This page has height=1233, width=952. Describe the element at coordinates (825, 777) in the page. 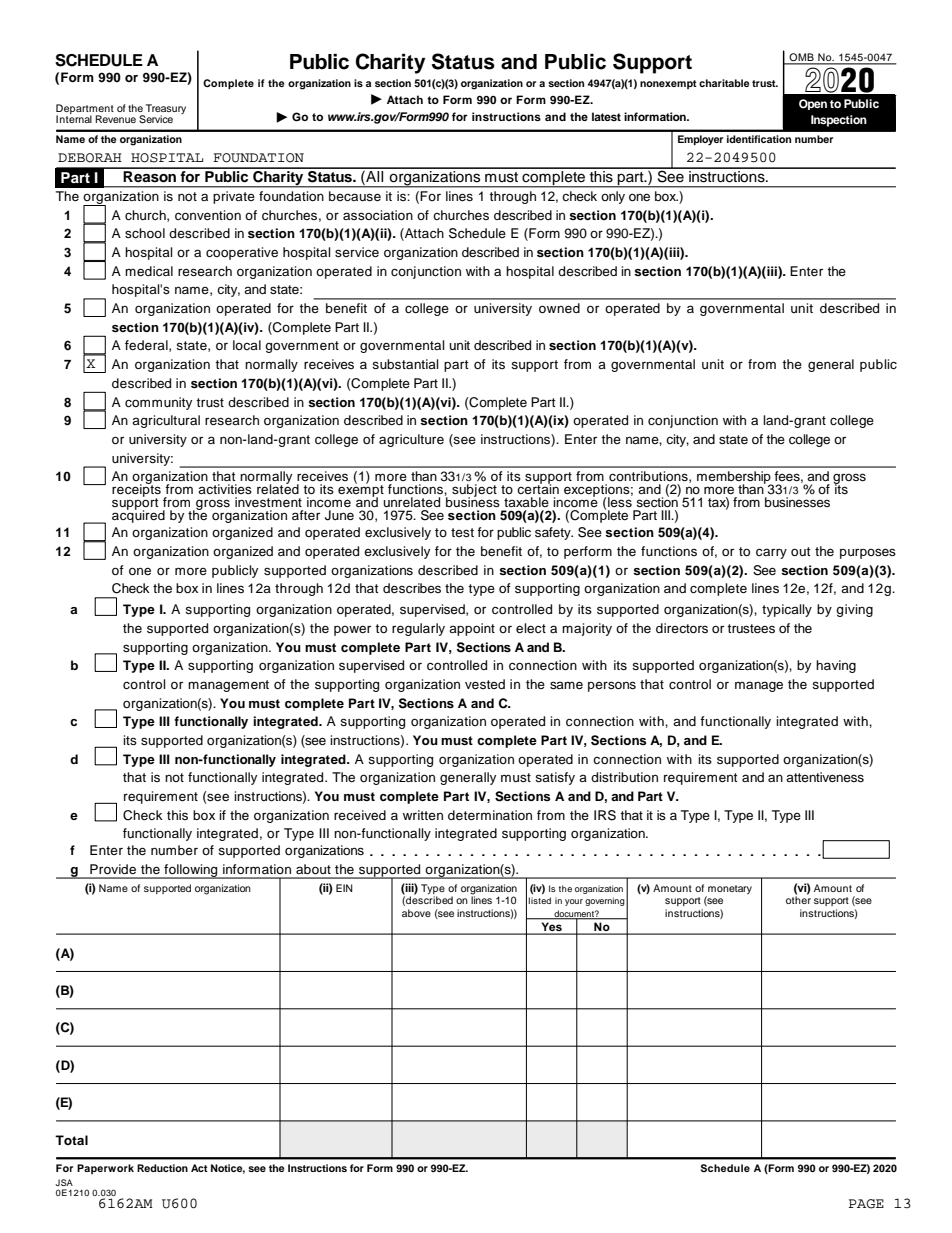

I see `attentiveness` at that location.
